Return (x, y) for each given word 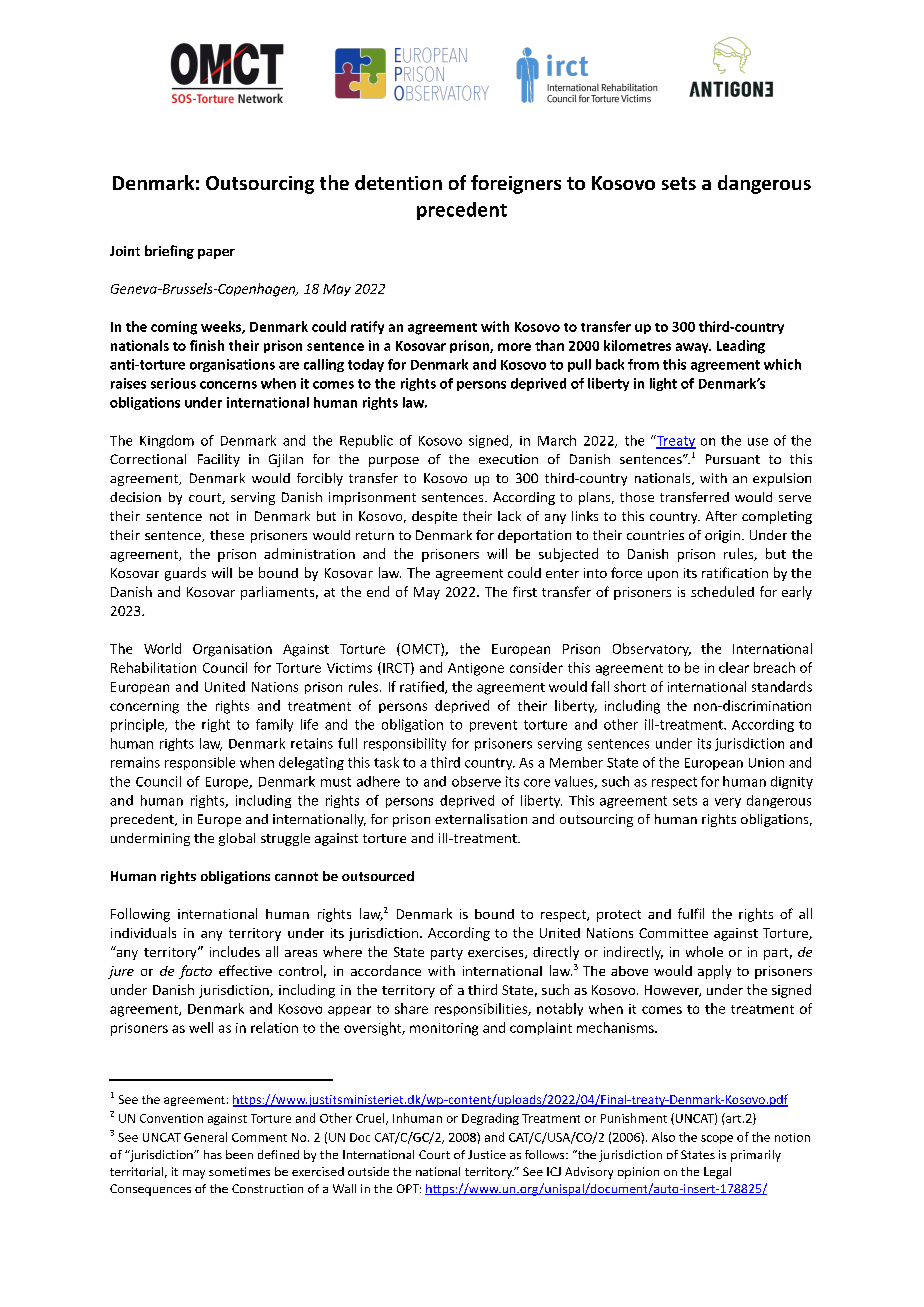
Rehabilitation (153, 667)
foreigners (516, 184)
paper (216, 254)
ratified (423, 687)
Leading (741, 347)
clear (734, 667)
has (213, 1154)
